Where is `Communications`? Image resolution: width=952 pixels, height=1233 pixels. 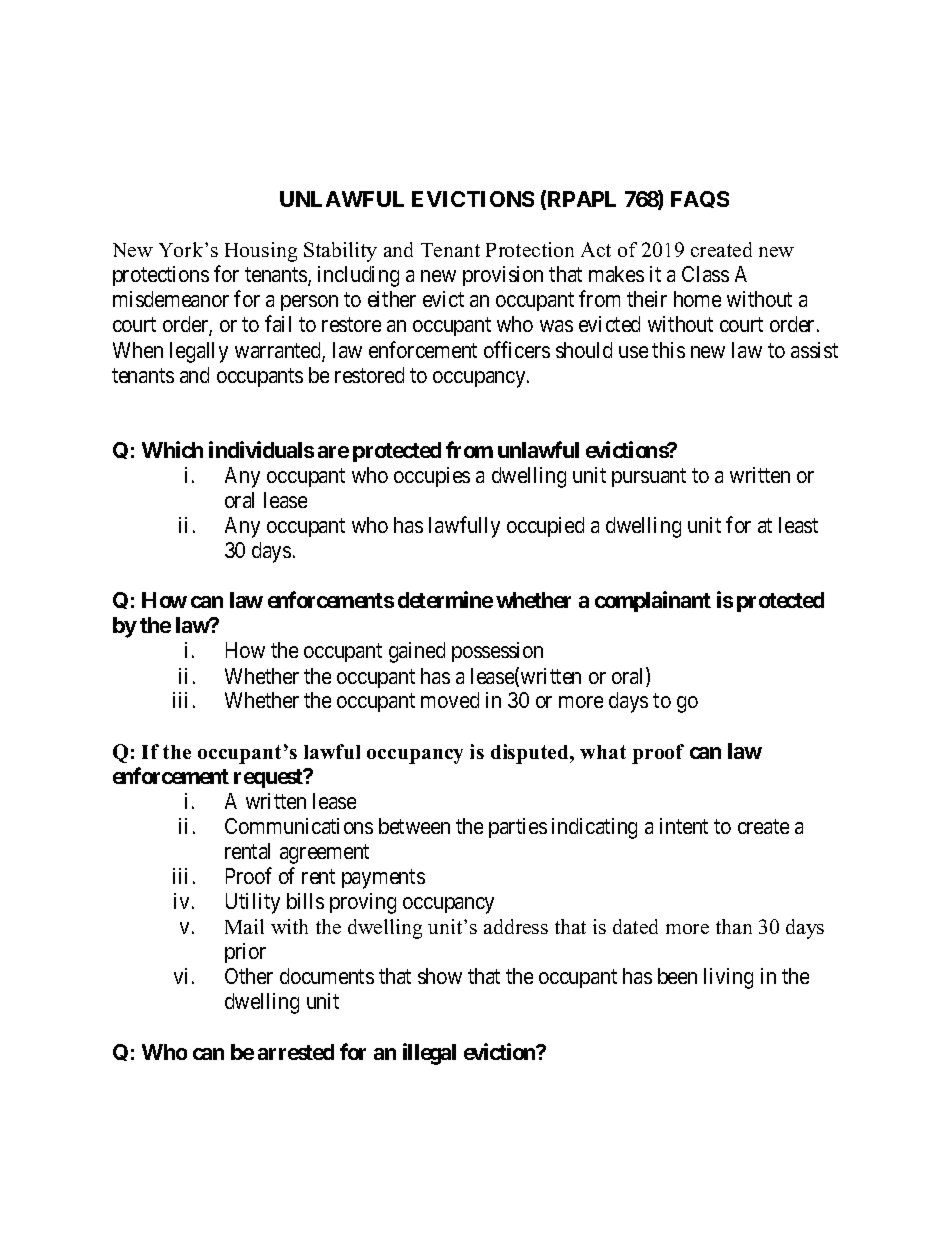 Communications is located at coordinates (299, 826).
